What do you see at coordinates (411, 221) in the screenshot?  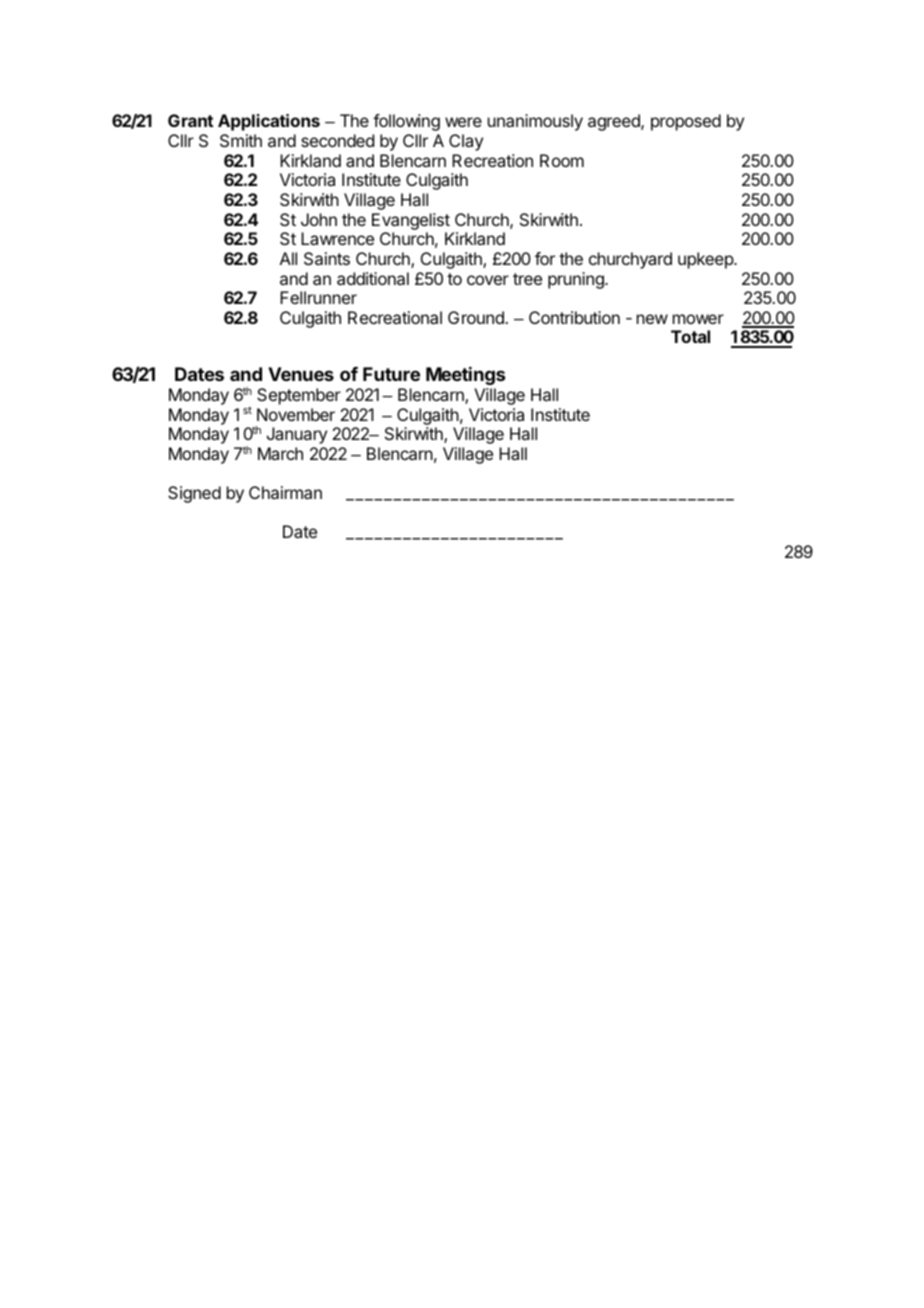 I see `Evangelist` at bounding box center [411, 221].
